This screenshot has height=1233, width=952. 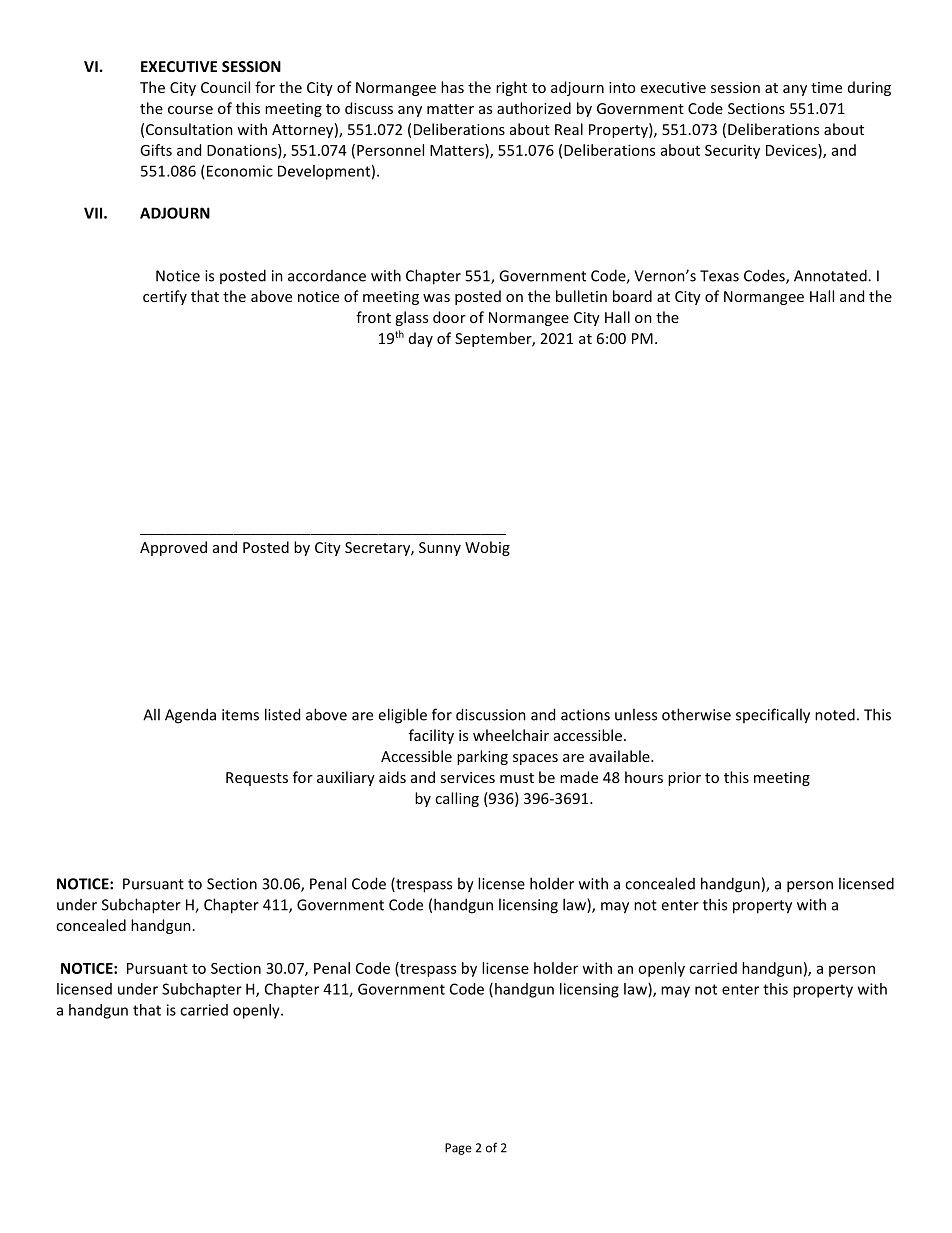 I want to click on certify, so click(x=165, y=297).
